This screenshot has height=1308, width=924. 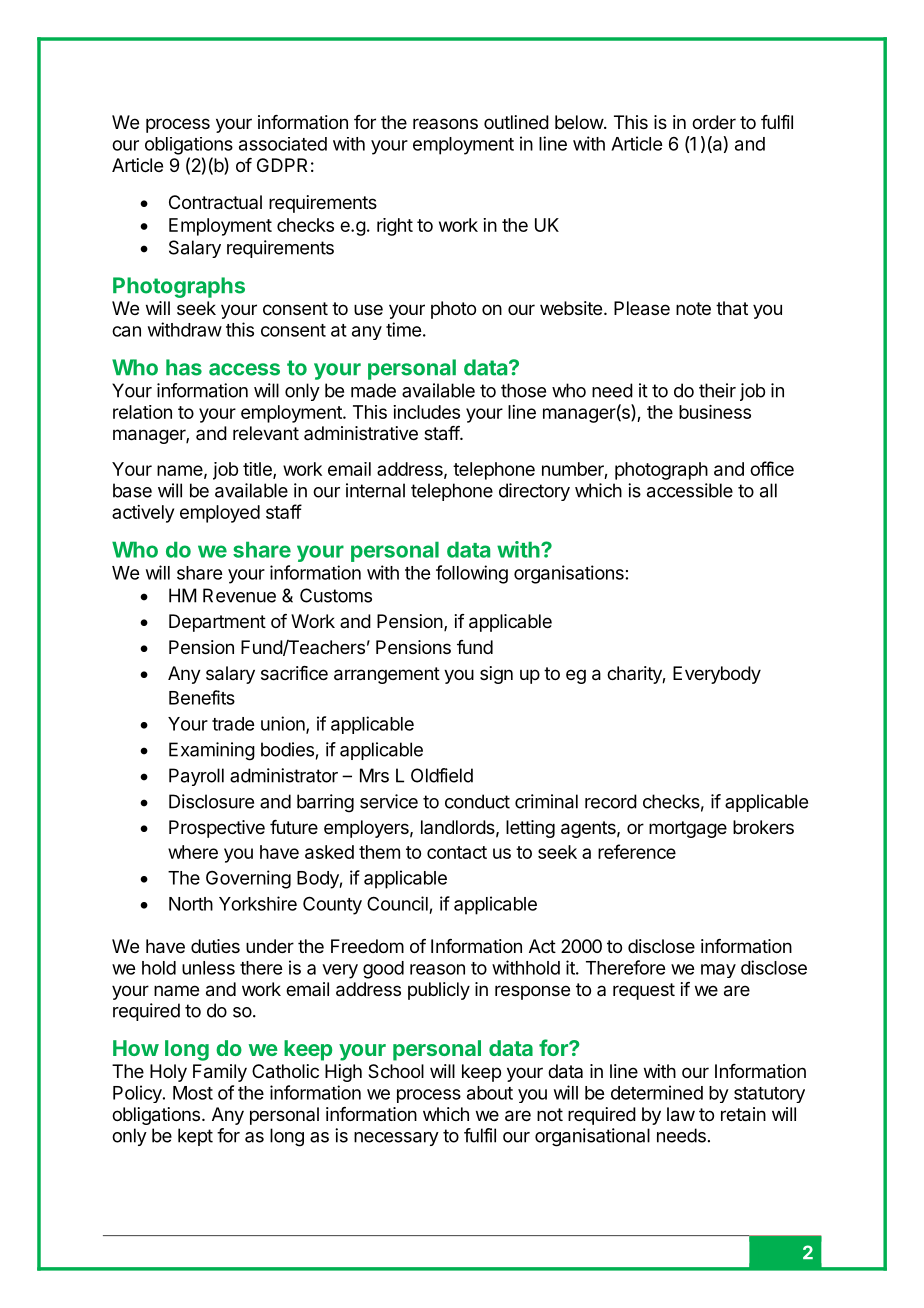 I want to click on Contractual, so click(x=215, y=202).
